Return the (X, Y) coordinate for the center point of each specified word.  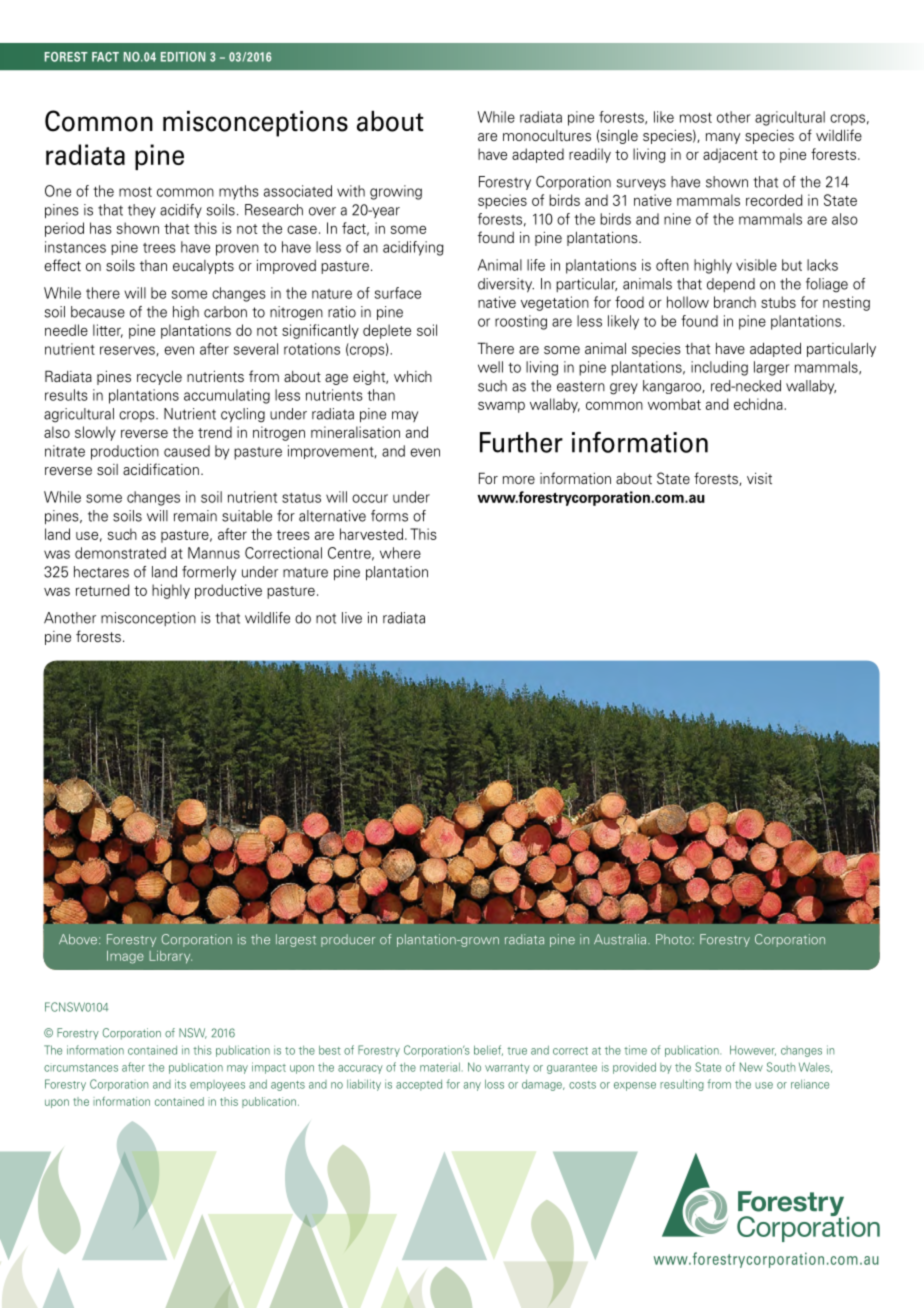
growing (396, 192)
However (753, 1050)
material (440, 1067)
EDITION (183, 57)
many (723, 138)
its (180, 1084)
